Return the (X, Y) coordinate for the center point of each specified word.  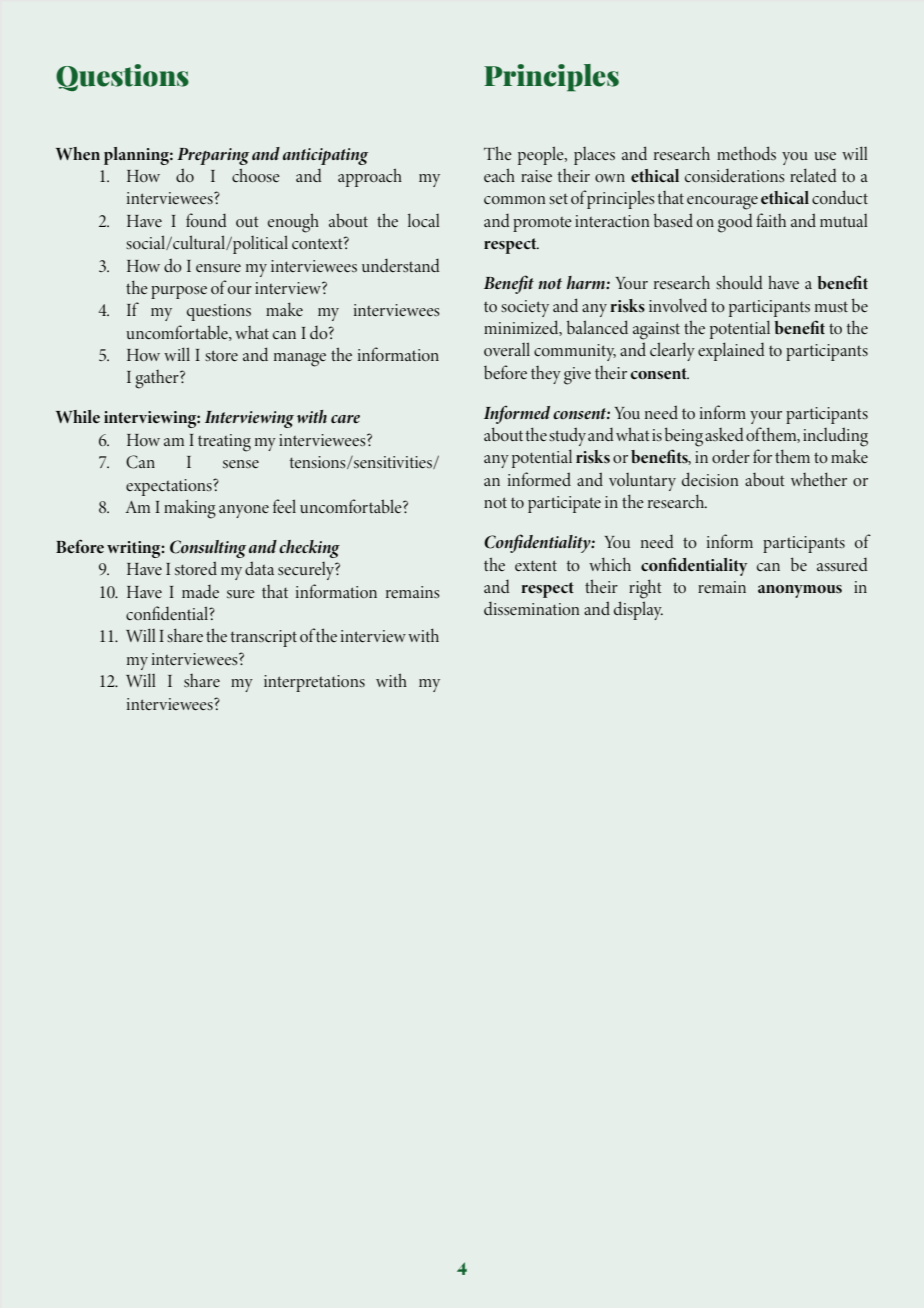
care (345, 419)
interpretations (314, 683)
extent (536, 565)
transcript (263, 638)
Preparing (213, 156)
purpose (179, 292)
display (638, 610)
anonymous (800, 591)
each (499, 175)
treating (224, 443)
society (525, 308)
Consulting (208, 549)
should (739, 282)
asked (724, 434)
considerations (735, 175)
